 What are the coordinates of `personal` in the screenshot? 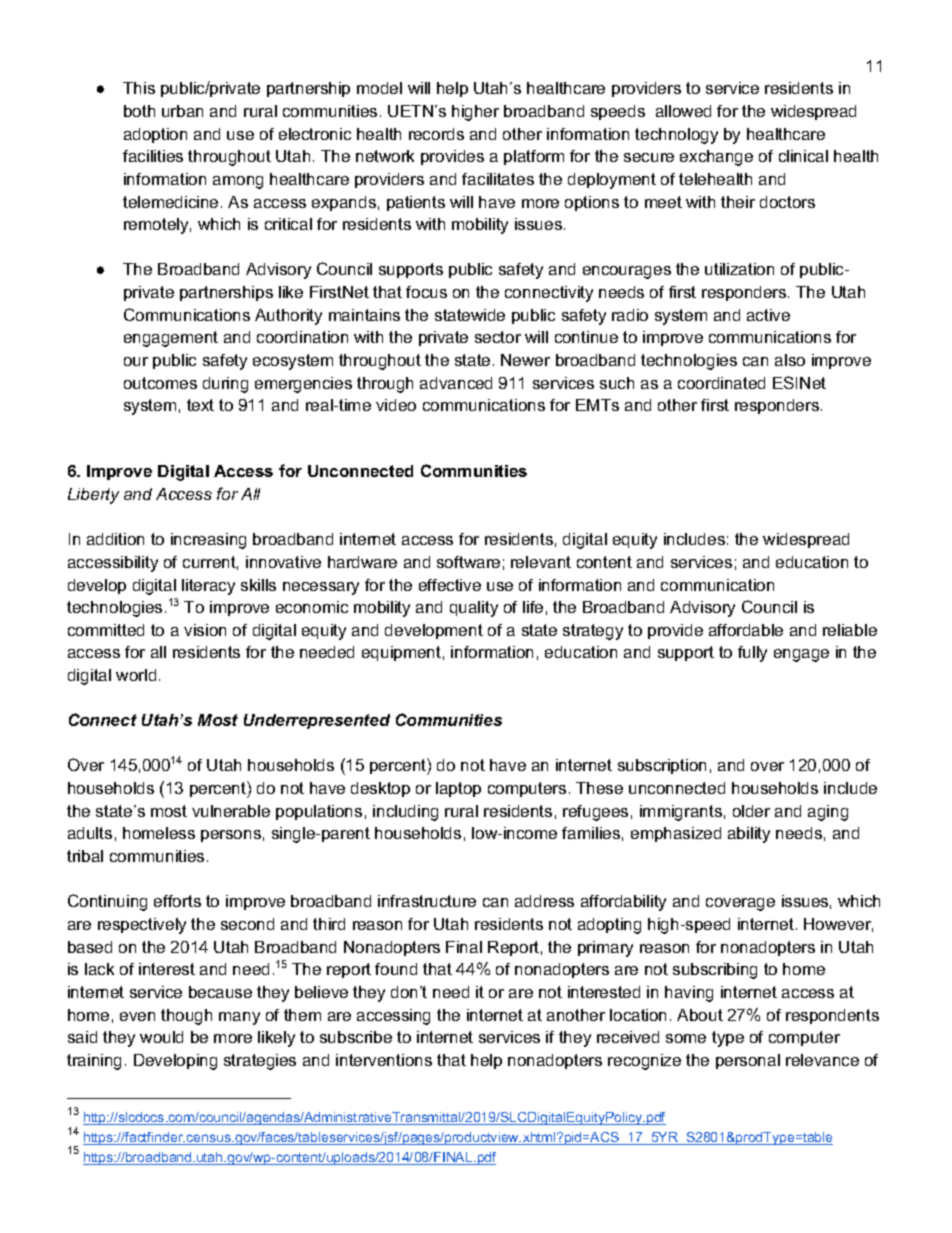 It's located at (748, 1061).
